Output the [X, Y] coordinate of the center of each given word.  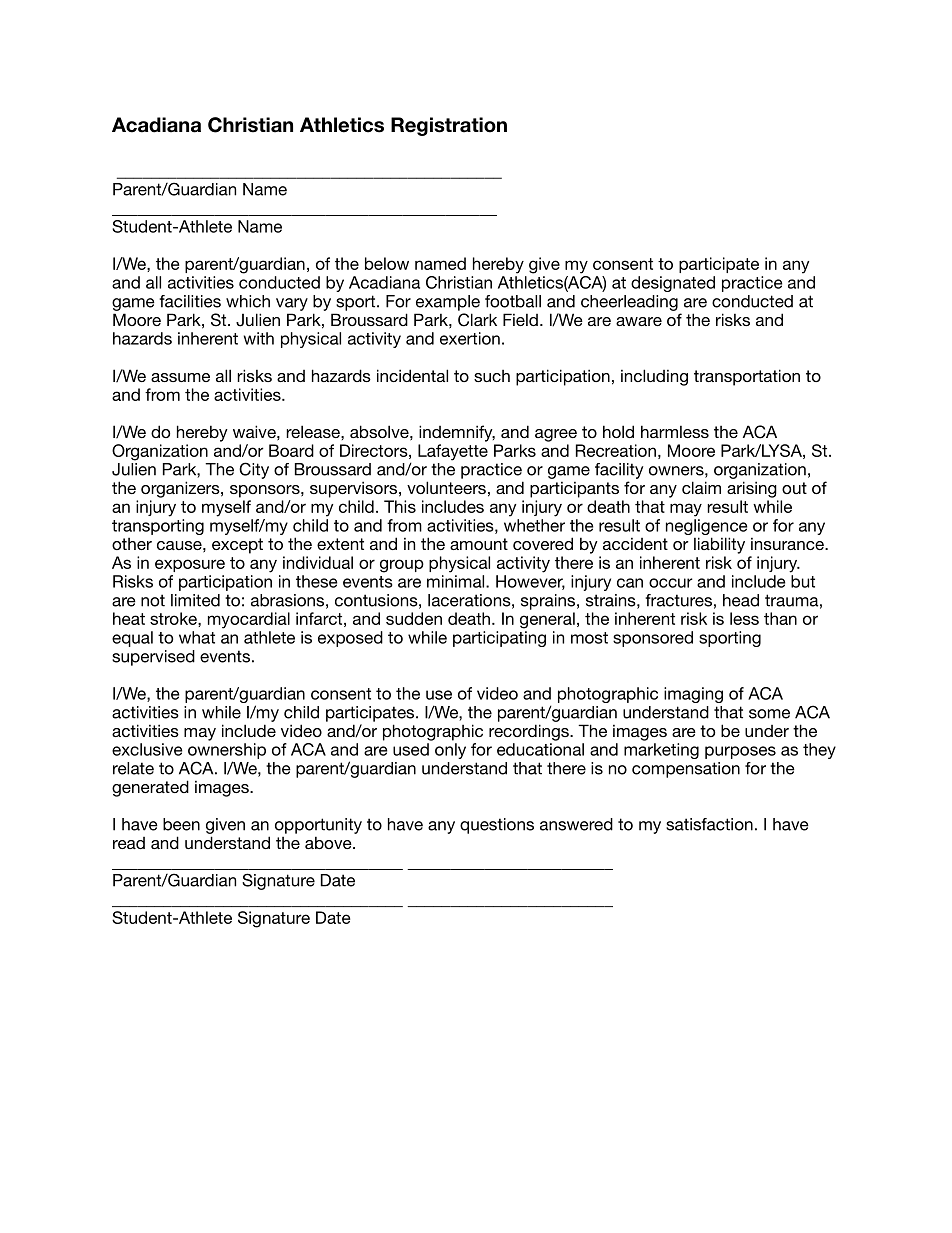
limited [195, 600]
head [741, 600]
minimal [457, 581]
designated [673, 284]
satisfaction [709, 824]
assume [180, 377]
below [387, 263]
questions [497, 826]
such [492, 376]
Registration [449, 126]
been [181, 824]
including [654, 377]
